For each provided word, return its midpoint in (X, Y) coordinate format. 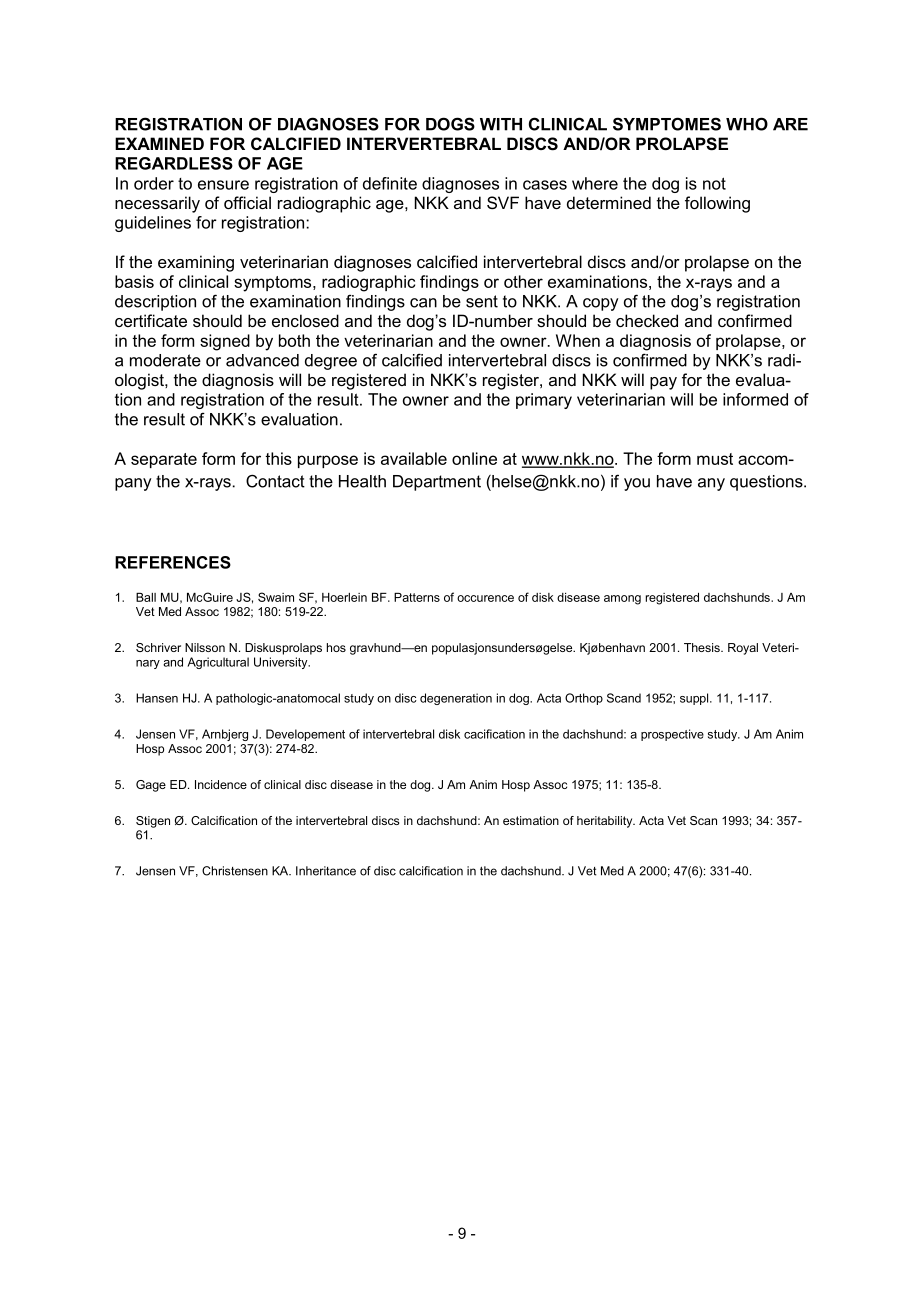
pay (663, 383)
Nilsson (205, 647)
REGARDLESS (174, 163)
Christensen (235, 871)
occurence (485, 598)
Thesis (703, 647)
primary (544, 401)
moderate (165, 360)
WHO (747, 124)
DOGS (450, 124)
